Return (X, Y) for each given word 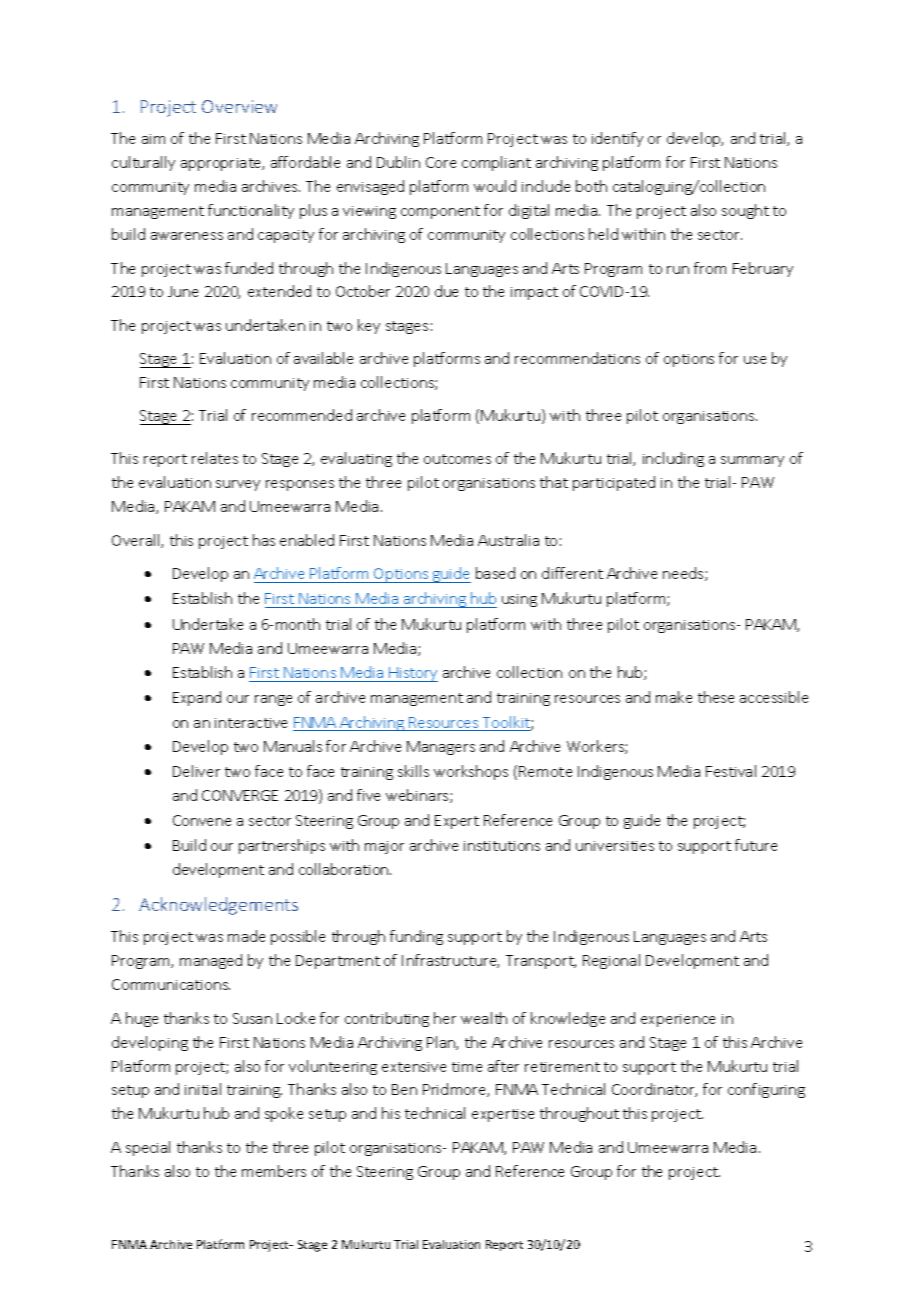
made (246, 936)
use (755, 360)
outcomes (457, 459)
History (413, 674)
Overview (239, 106)
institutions (502, 846)
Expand (197, 698)
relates (215, 458)
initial (203, 1089)
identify (617, 139)
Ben (404, 1089)
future (756, 845)
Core (441, 162)
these (716, 697)
